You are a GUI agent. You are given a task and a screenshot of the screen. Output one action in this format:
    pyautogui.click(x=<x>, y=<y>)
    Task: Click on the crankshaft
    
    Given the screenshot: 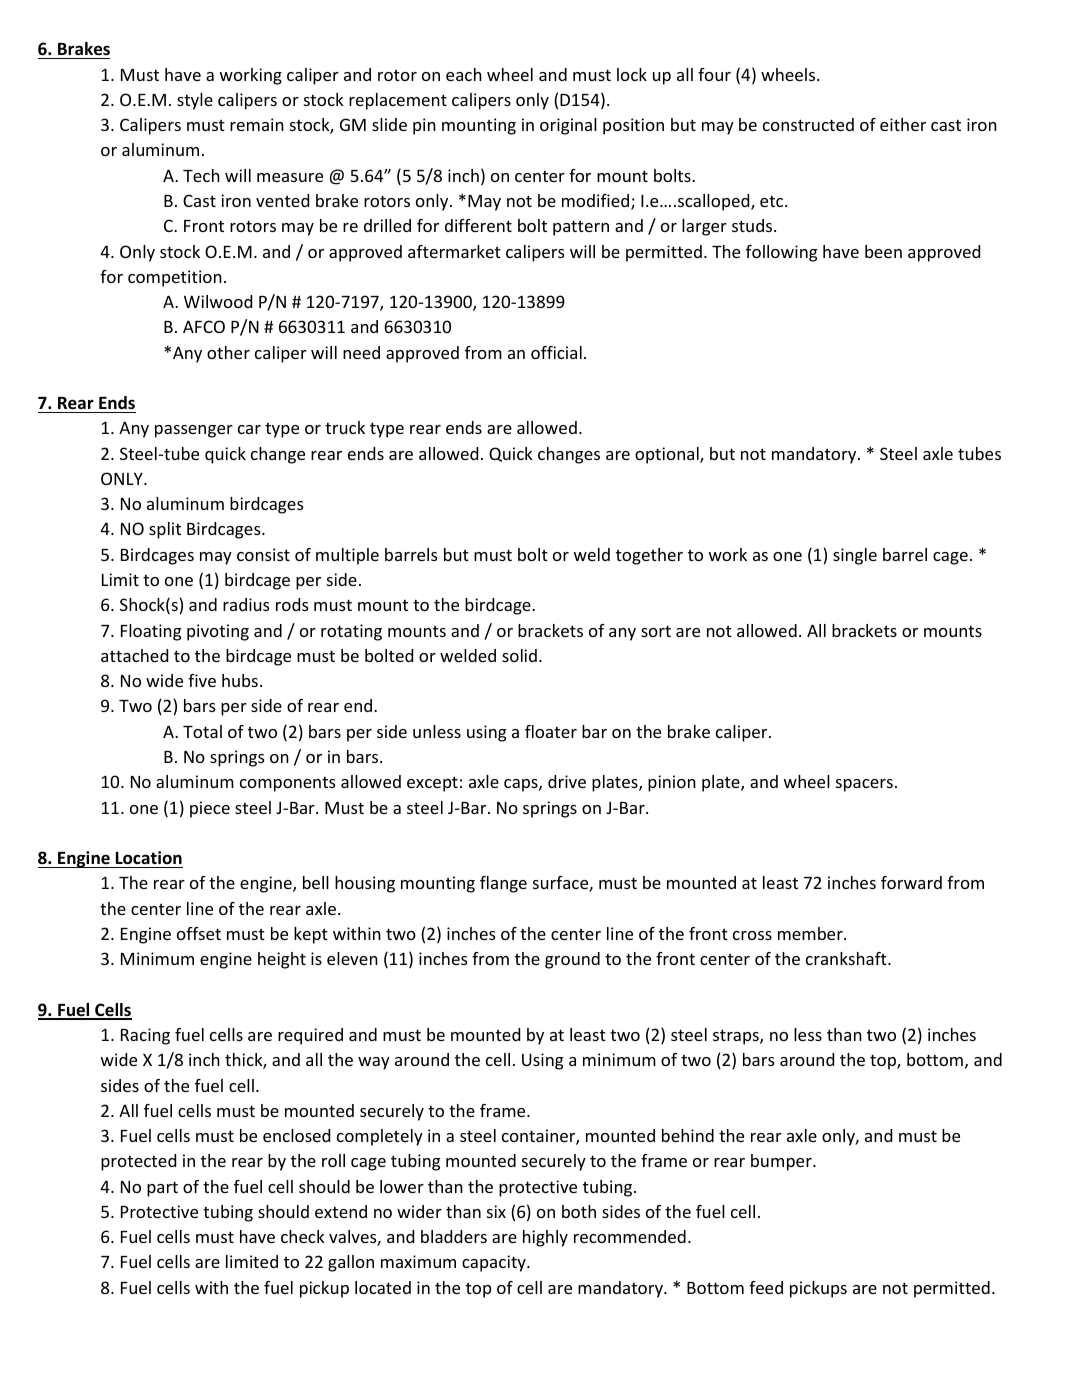 What is the action you would take?
    pyautogui.click(x=847, y=958)
